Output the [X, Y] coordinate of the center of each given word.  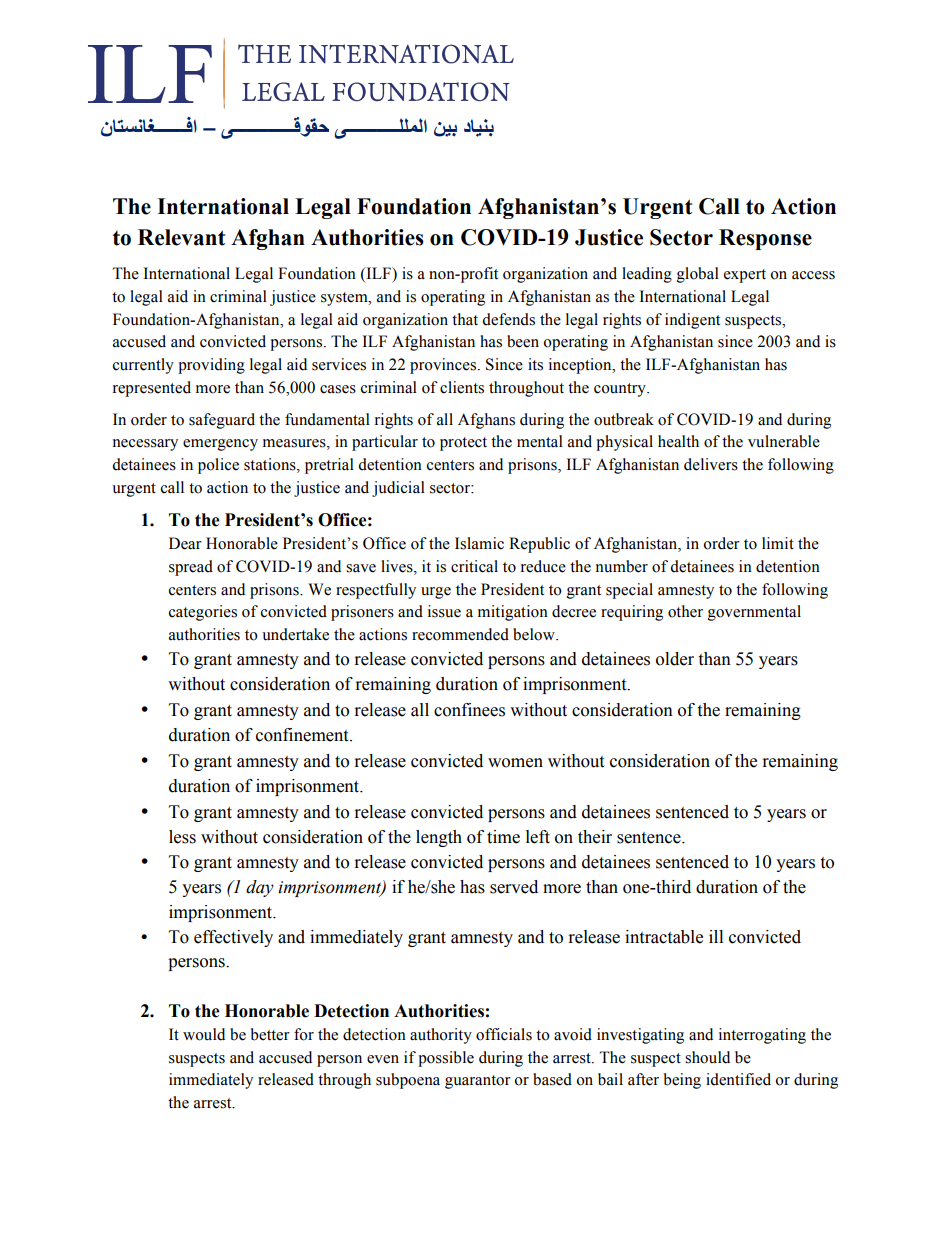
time [503, 837]
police [218, 466]
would [204, 1034]
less [182, 837]
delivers [711, 464]
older [675, 659]
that [465, 319]
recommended [460, 634]
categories [203, 613]
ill [716, 936]
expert [745, 276]
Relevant [181, 237]
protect [463, 444]
